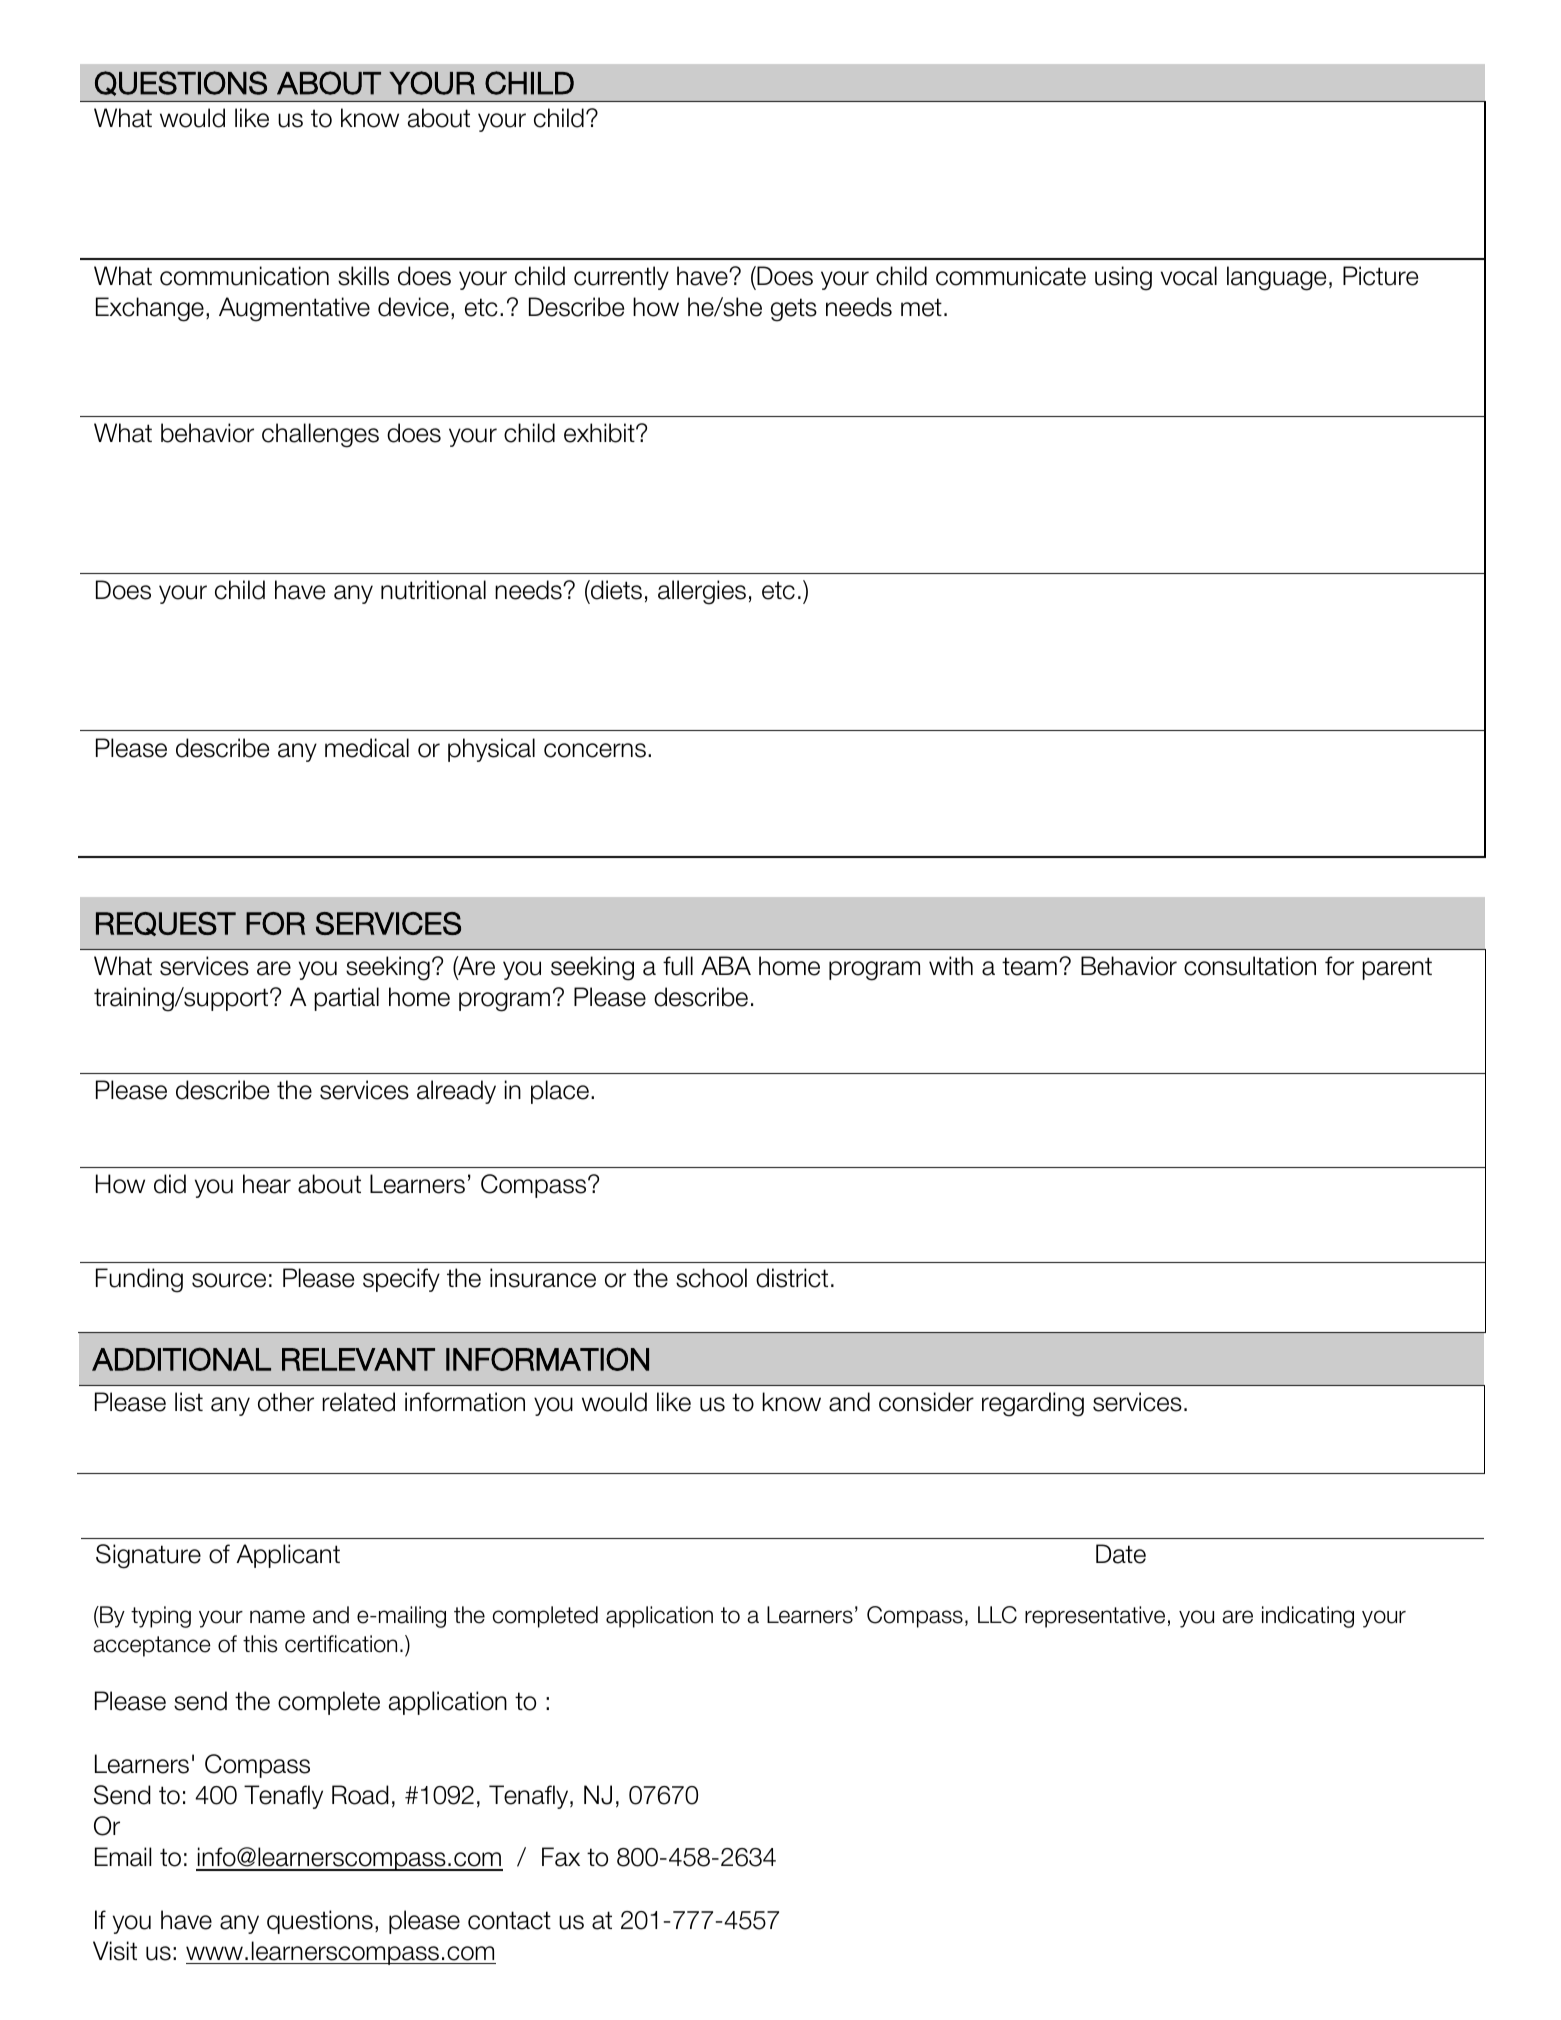 The image size is (1561, 2020). Describe the element at coordinates (792, 1278) in the image. I see `district` at that location.
